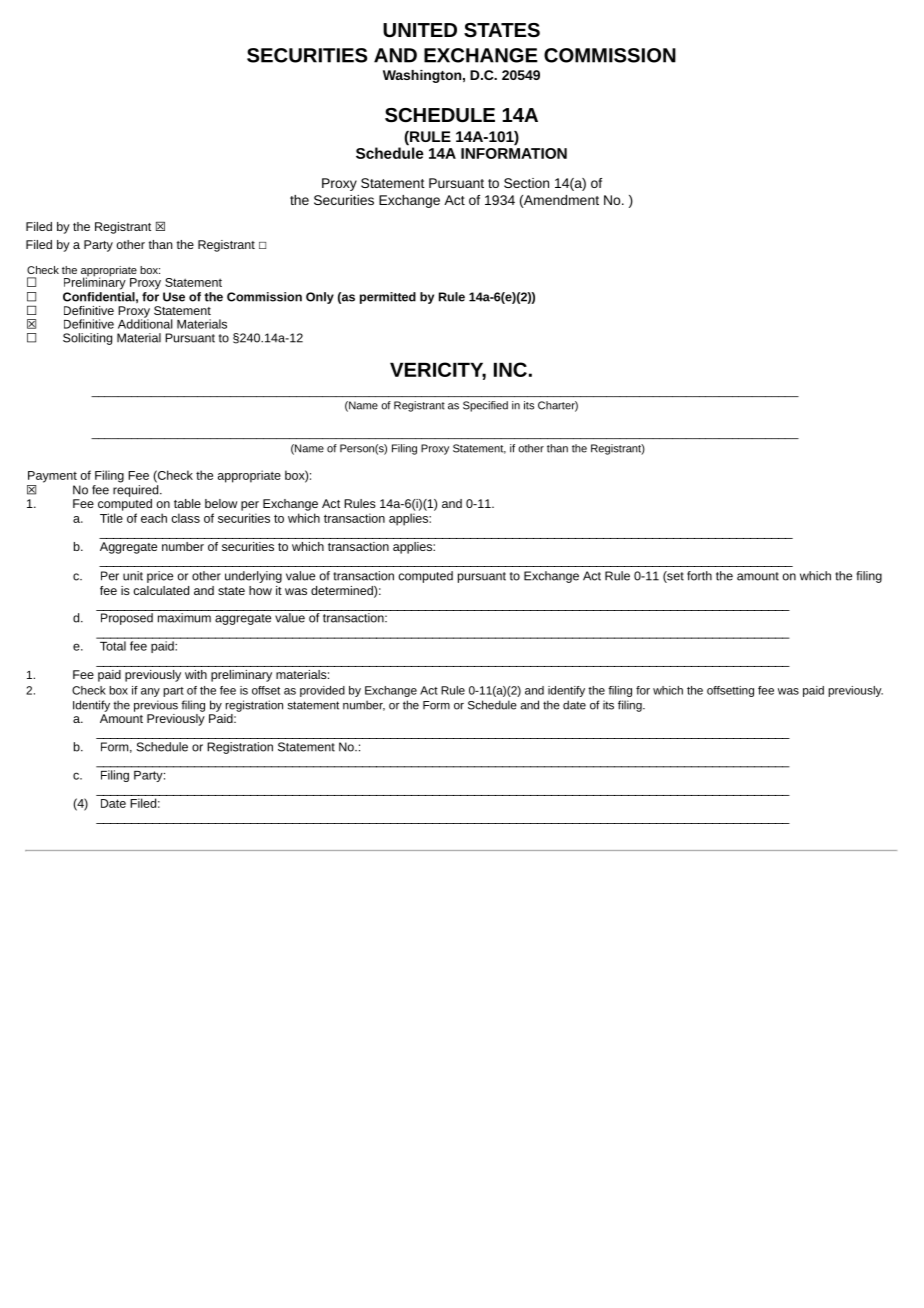 This screenshot has height=1308, width=924. What do you see at coordinates (174, 297) in the screenshot?
I see `Use` at bounding box center [174, 297].
